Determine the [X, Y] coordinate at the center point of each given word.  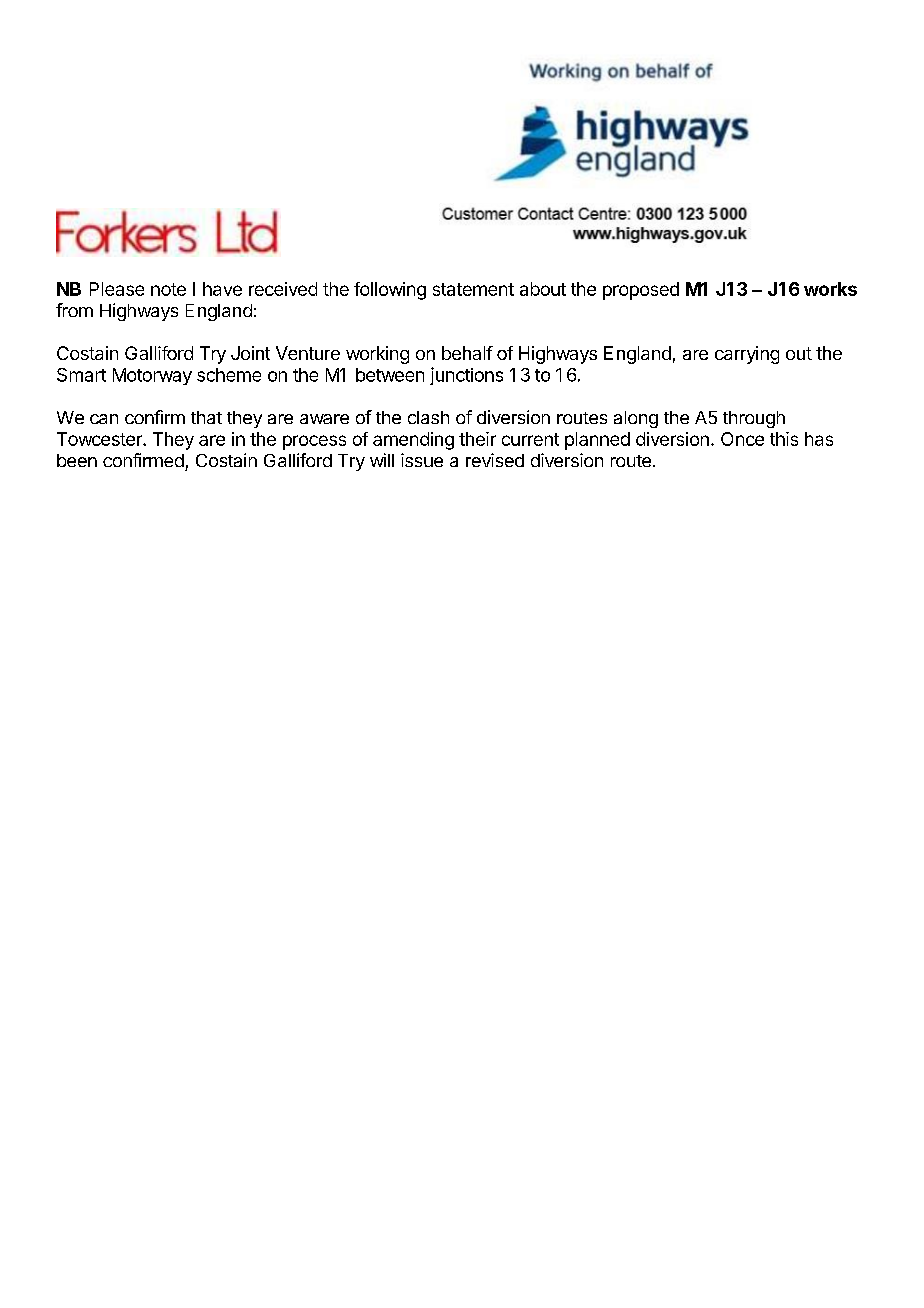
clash [428, 417]
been [77, 460]
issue [422, 460]
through [754, 419]
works [830, 289]
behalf [467, 353]
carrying [747, 355]
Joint [250, 353]
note [168, 289]
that [206, 417]
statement [473, 289]
